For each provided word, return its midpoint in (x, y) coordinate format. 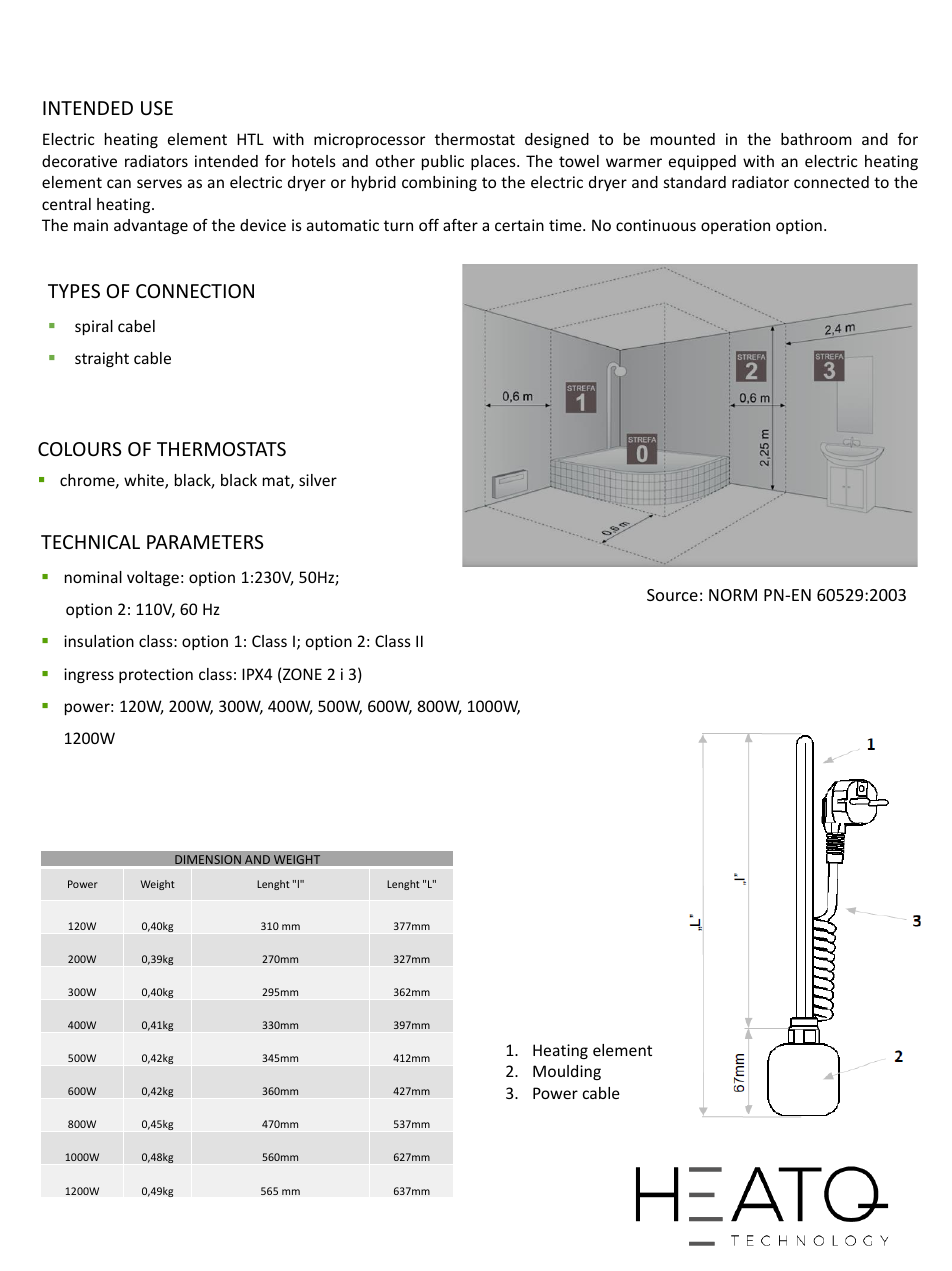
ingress (89, 675)
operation (735, 226)
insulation (99, 641)
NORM (733, 595)
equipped (702, 162)
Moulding (567, 1072)
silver (318, 480)
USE (157, 108)
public (443, 162)
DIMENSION (208, 860)
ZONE (301, 675)
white (145, 481)
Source (672, 595)
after (460, 225)
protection (156, 675)
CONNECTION (195, 291)
